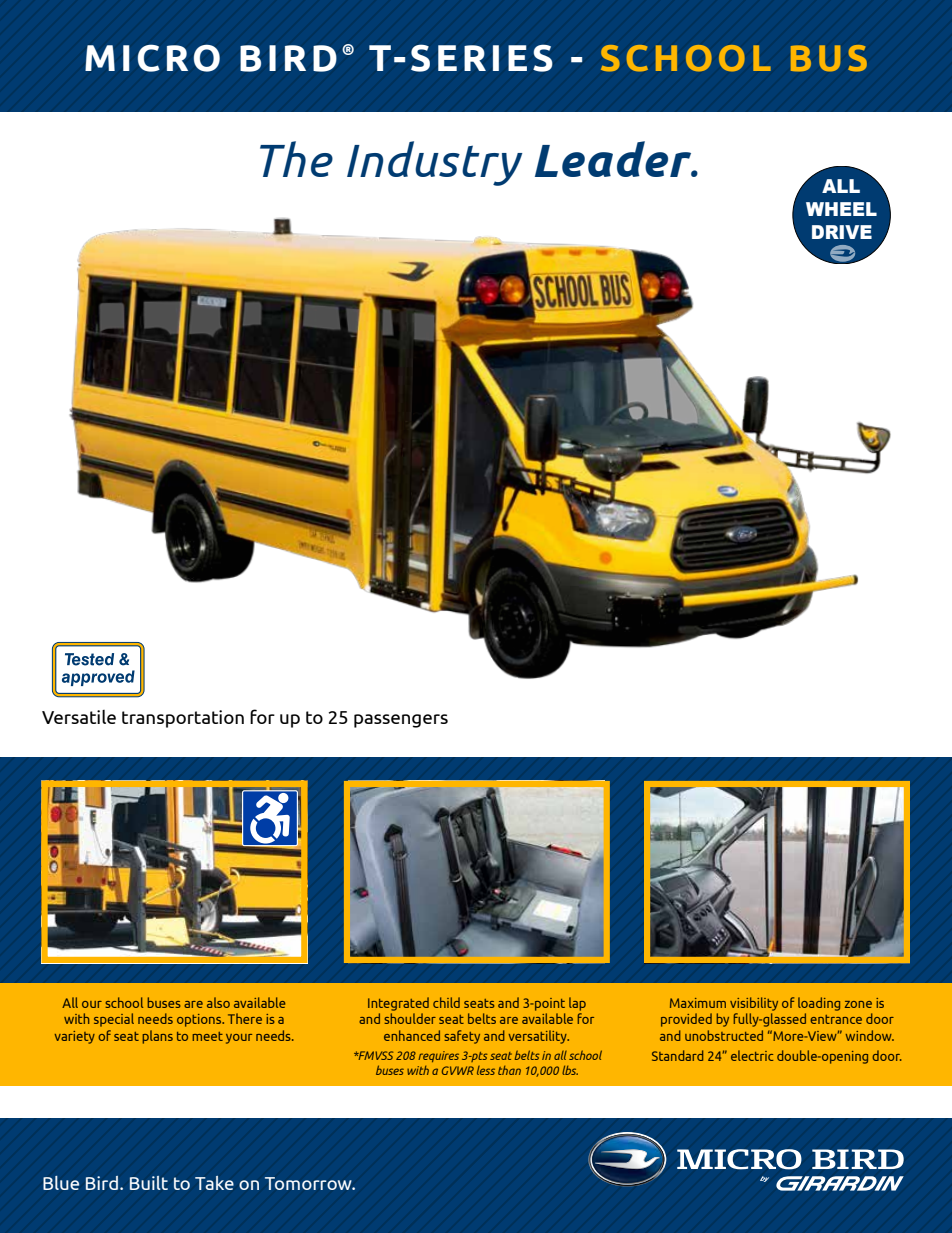  What do you see at coordinates (401, 721) in the page?
I see `passengers` at bounding box center [401, 721].
